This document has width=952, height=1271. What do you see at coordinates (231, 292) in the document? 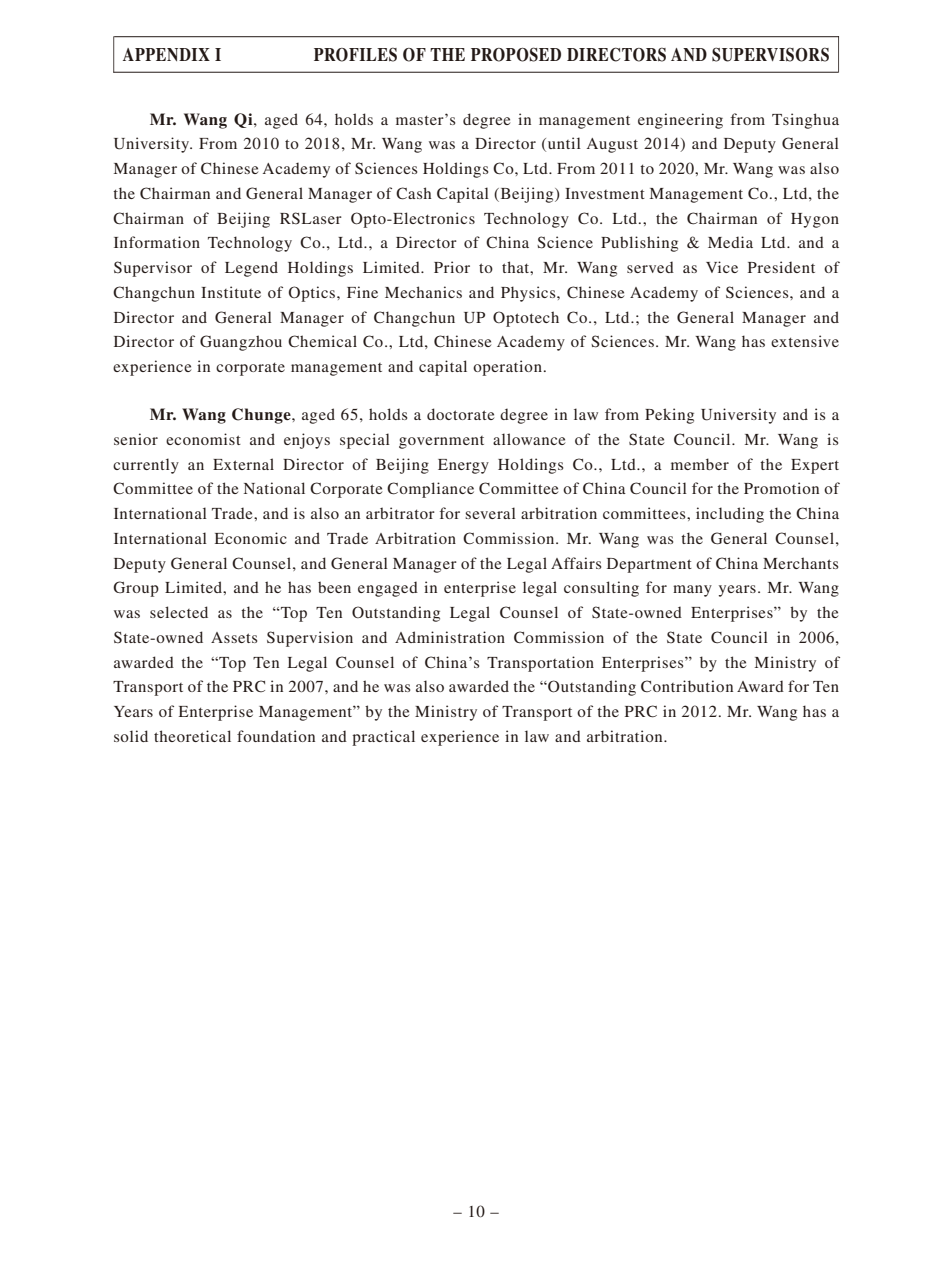
I see `Institute` at bounding box center [231, 292].
